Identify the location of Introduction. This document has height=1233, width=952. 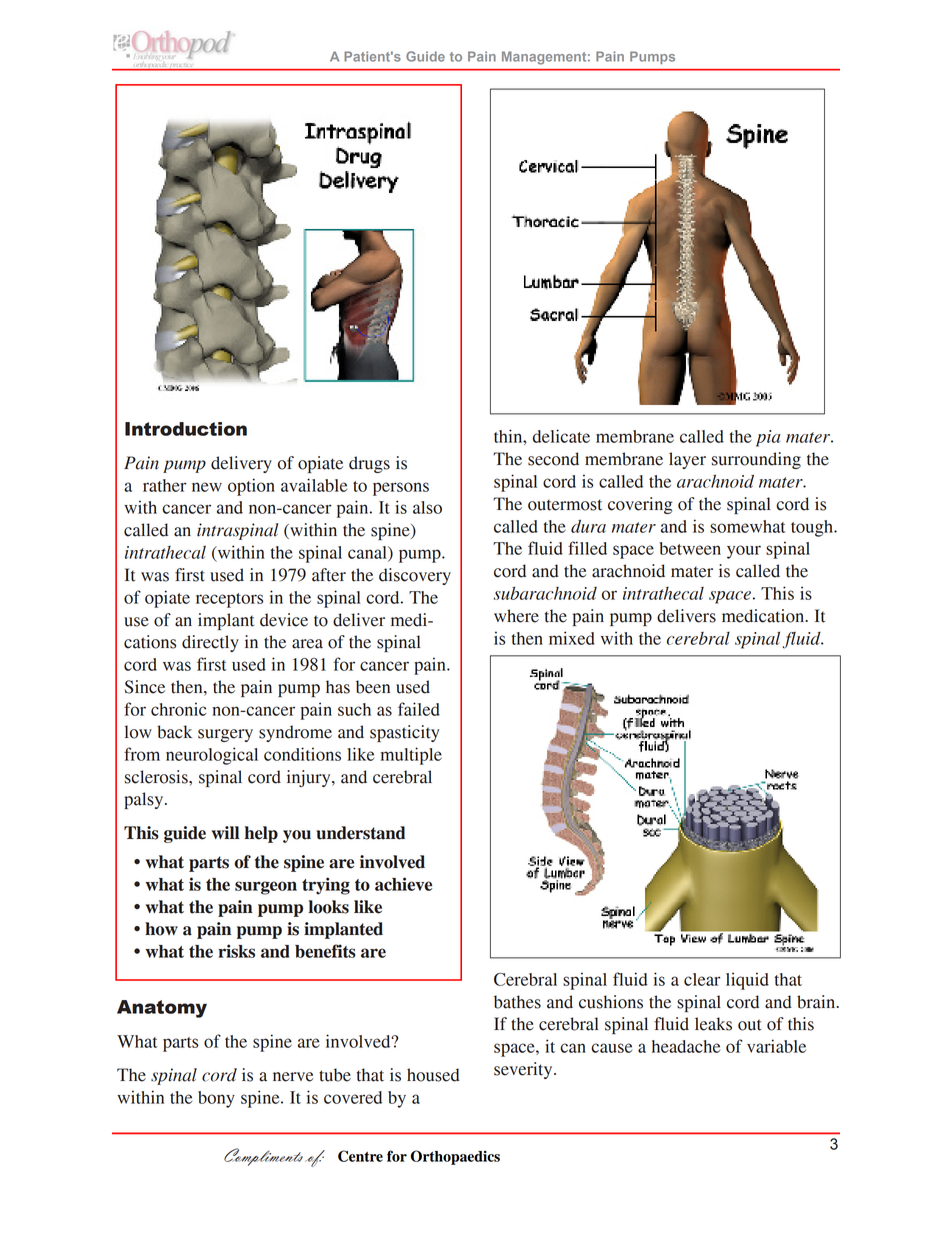
(186, 429).
